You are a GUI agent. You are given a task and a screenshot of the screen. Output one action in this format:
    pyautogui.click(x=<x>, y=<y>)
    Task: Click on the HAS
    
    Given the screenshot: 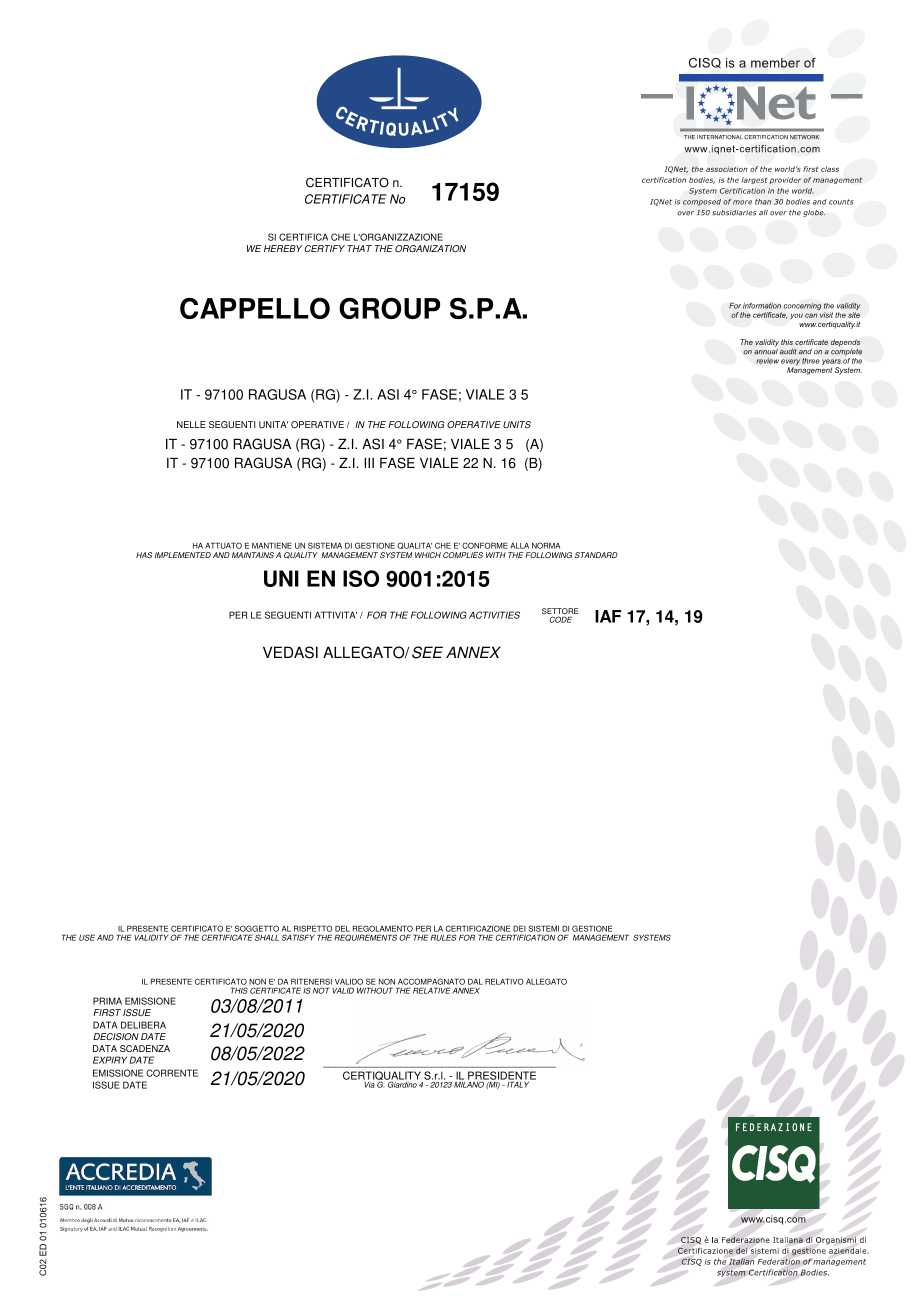 What is the action you would take?
    pyautogui.click(x=144, y=555)
